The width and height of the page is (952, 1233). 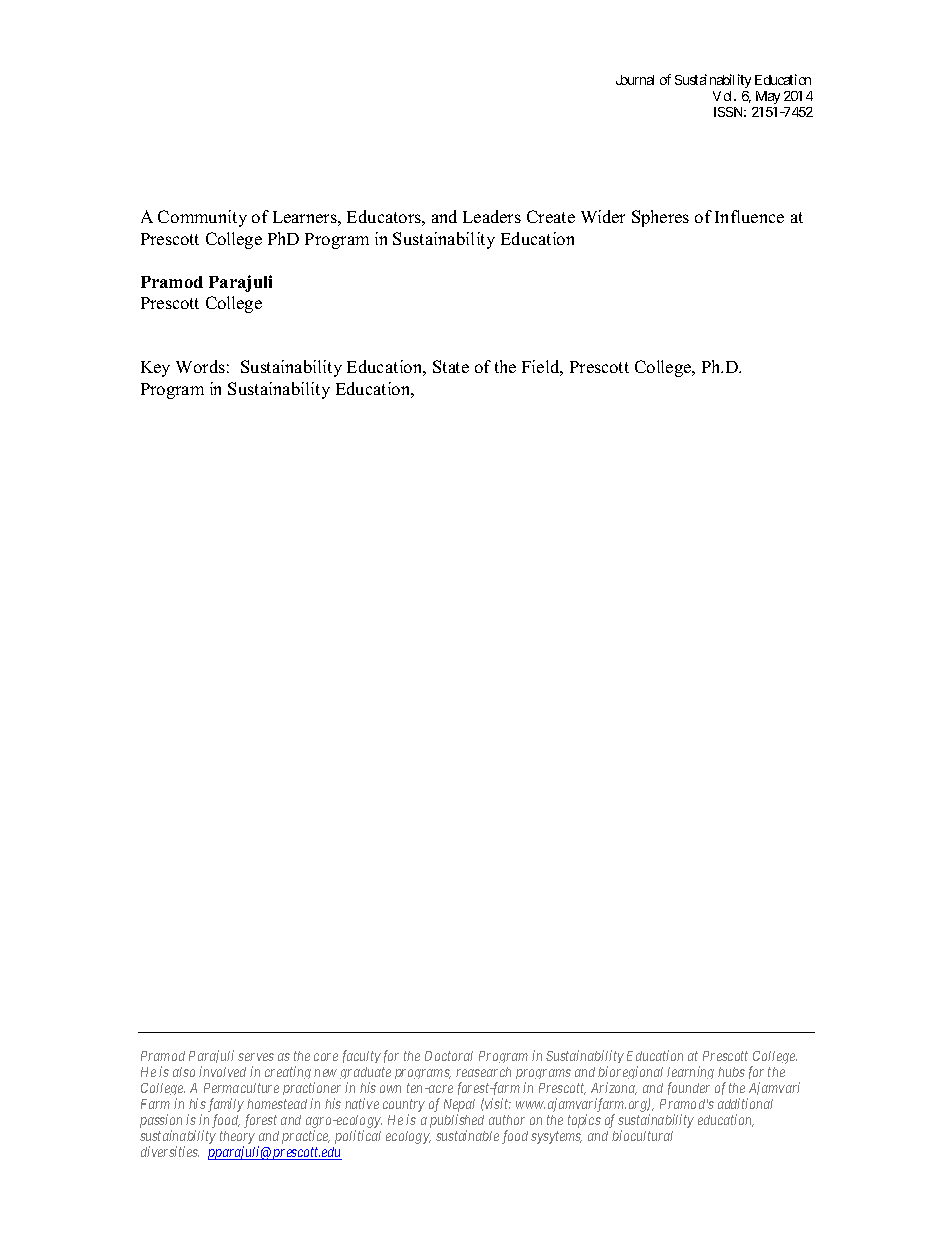 What do you see at coordinates (660, 218) in the page?
I see `Spheres` at bounding box center [660, 218].
